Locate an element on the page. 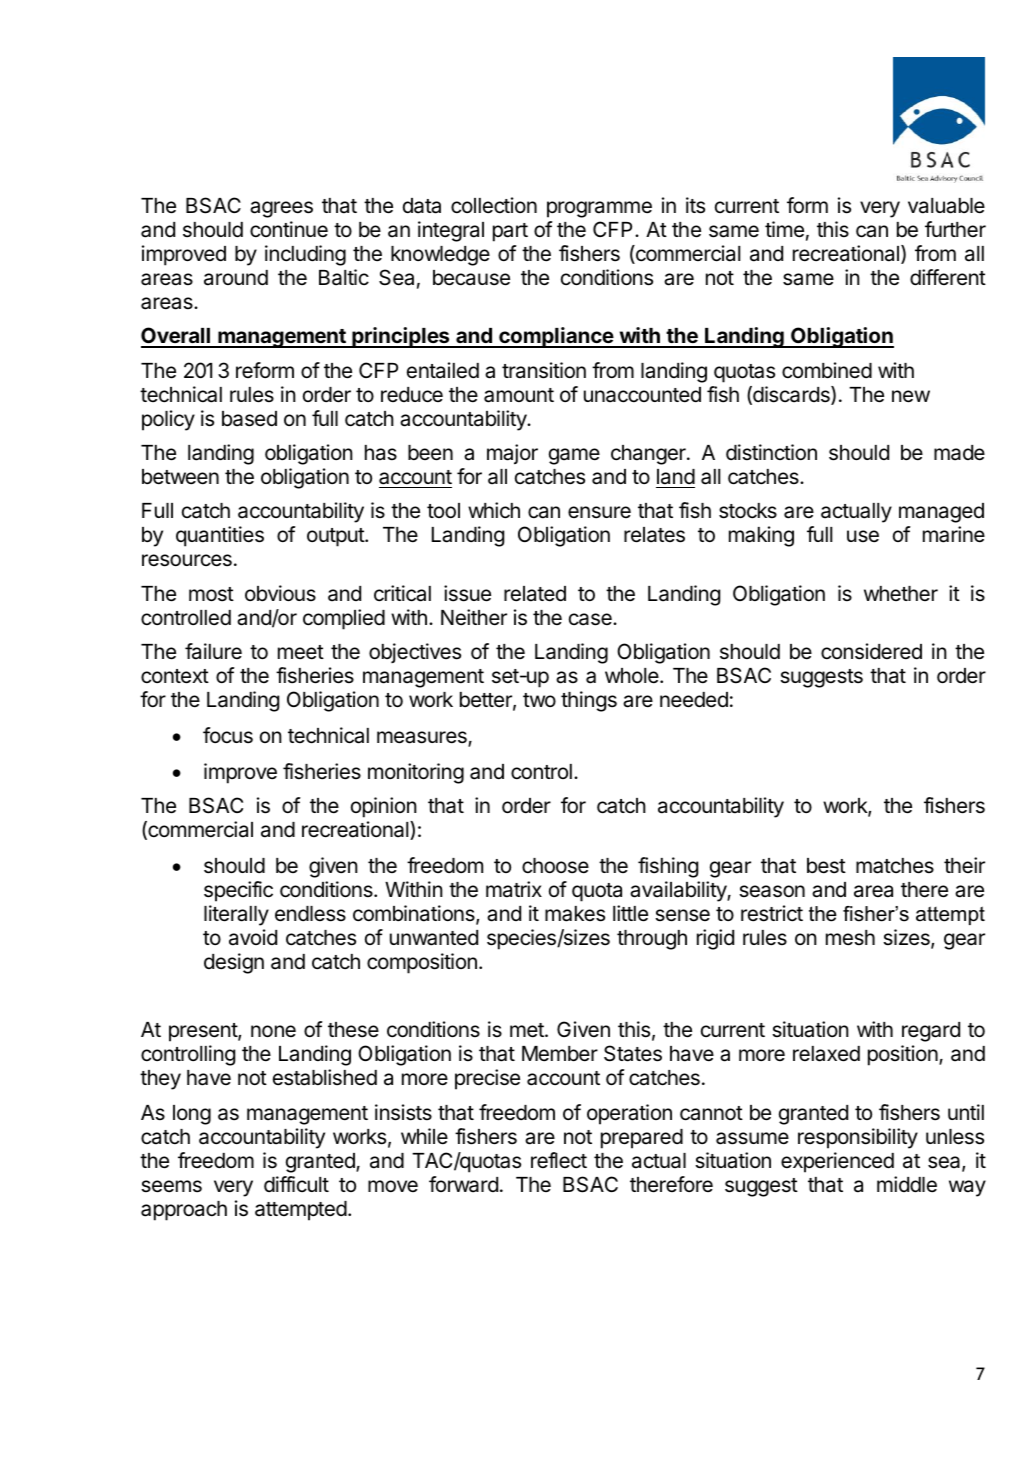 This page has width=1034, height=1462. difficult is located at coordinates (296, 1184).
